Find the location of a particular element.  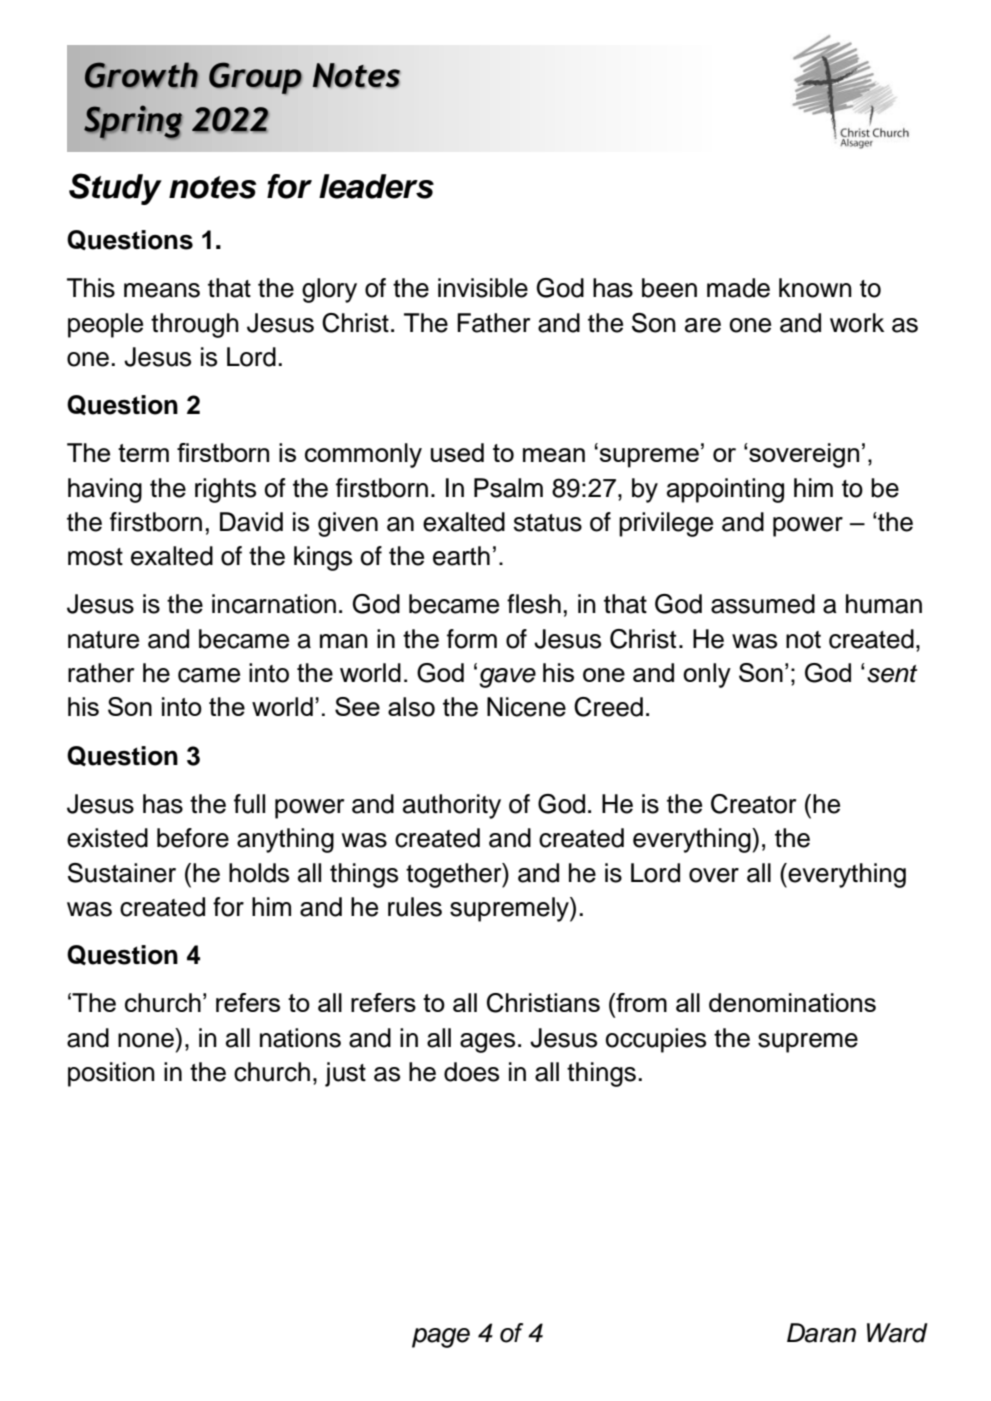

rather is located at coordinates (101, 673).
